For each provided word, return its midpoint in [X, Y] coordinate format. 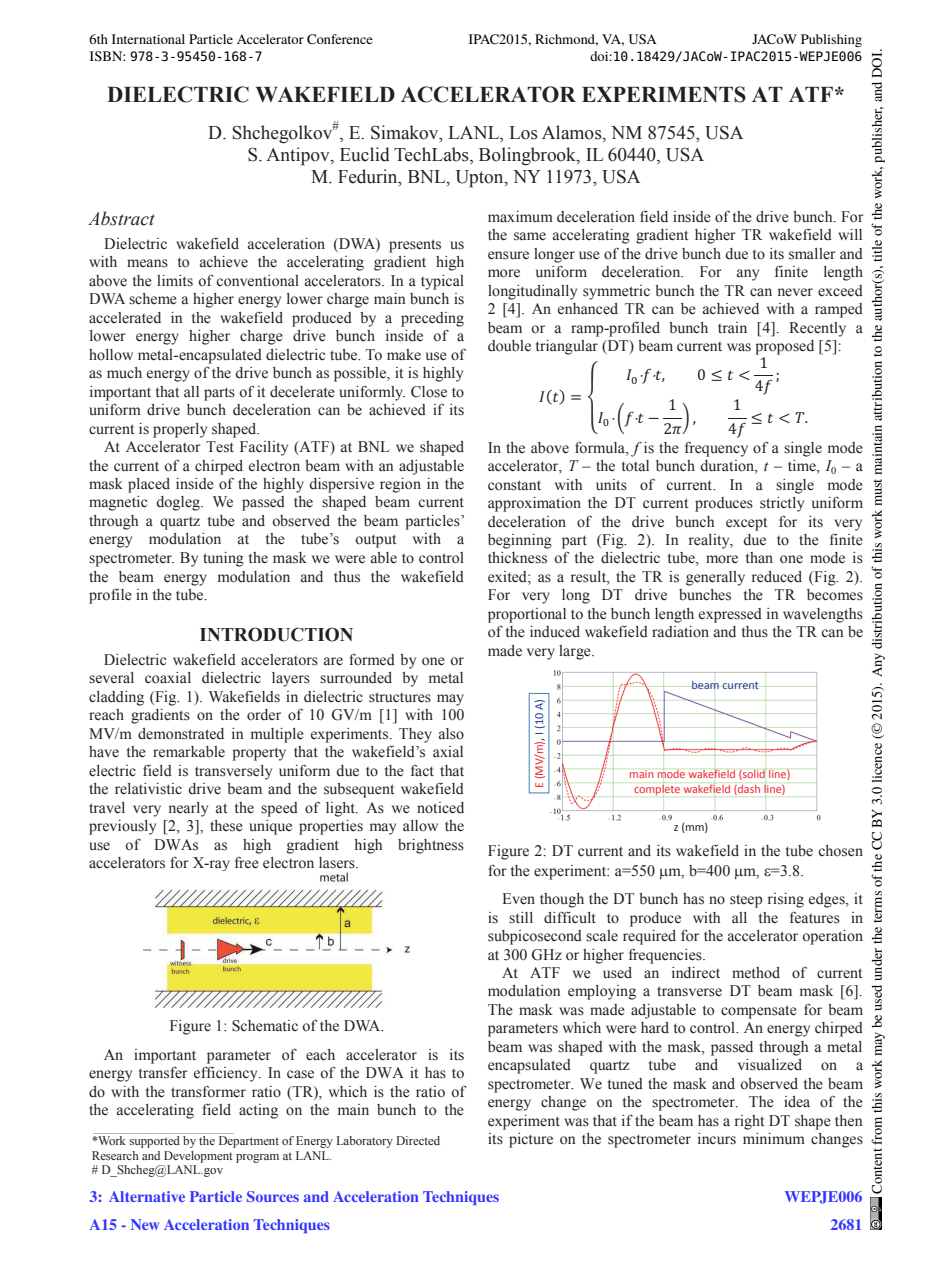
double [509, 346]
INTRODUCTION [276, 634]
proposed [784, 347]
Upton [481, 179]
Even [518, 899]
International [148, 39]
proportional [527, 615]
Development [198, 1157]
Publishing [831, 40]
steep [746, 901]
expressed [730, 615]
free [247, 863]
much [124, 373]
